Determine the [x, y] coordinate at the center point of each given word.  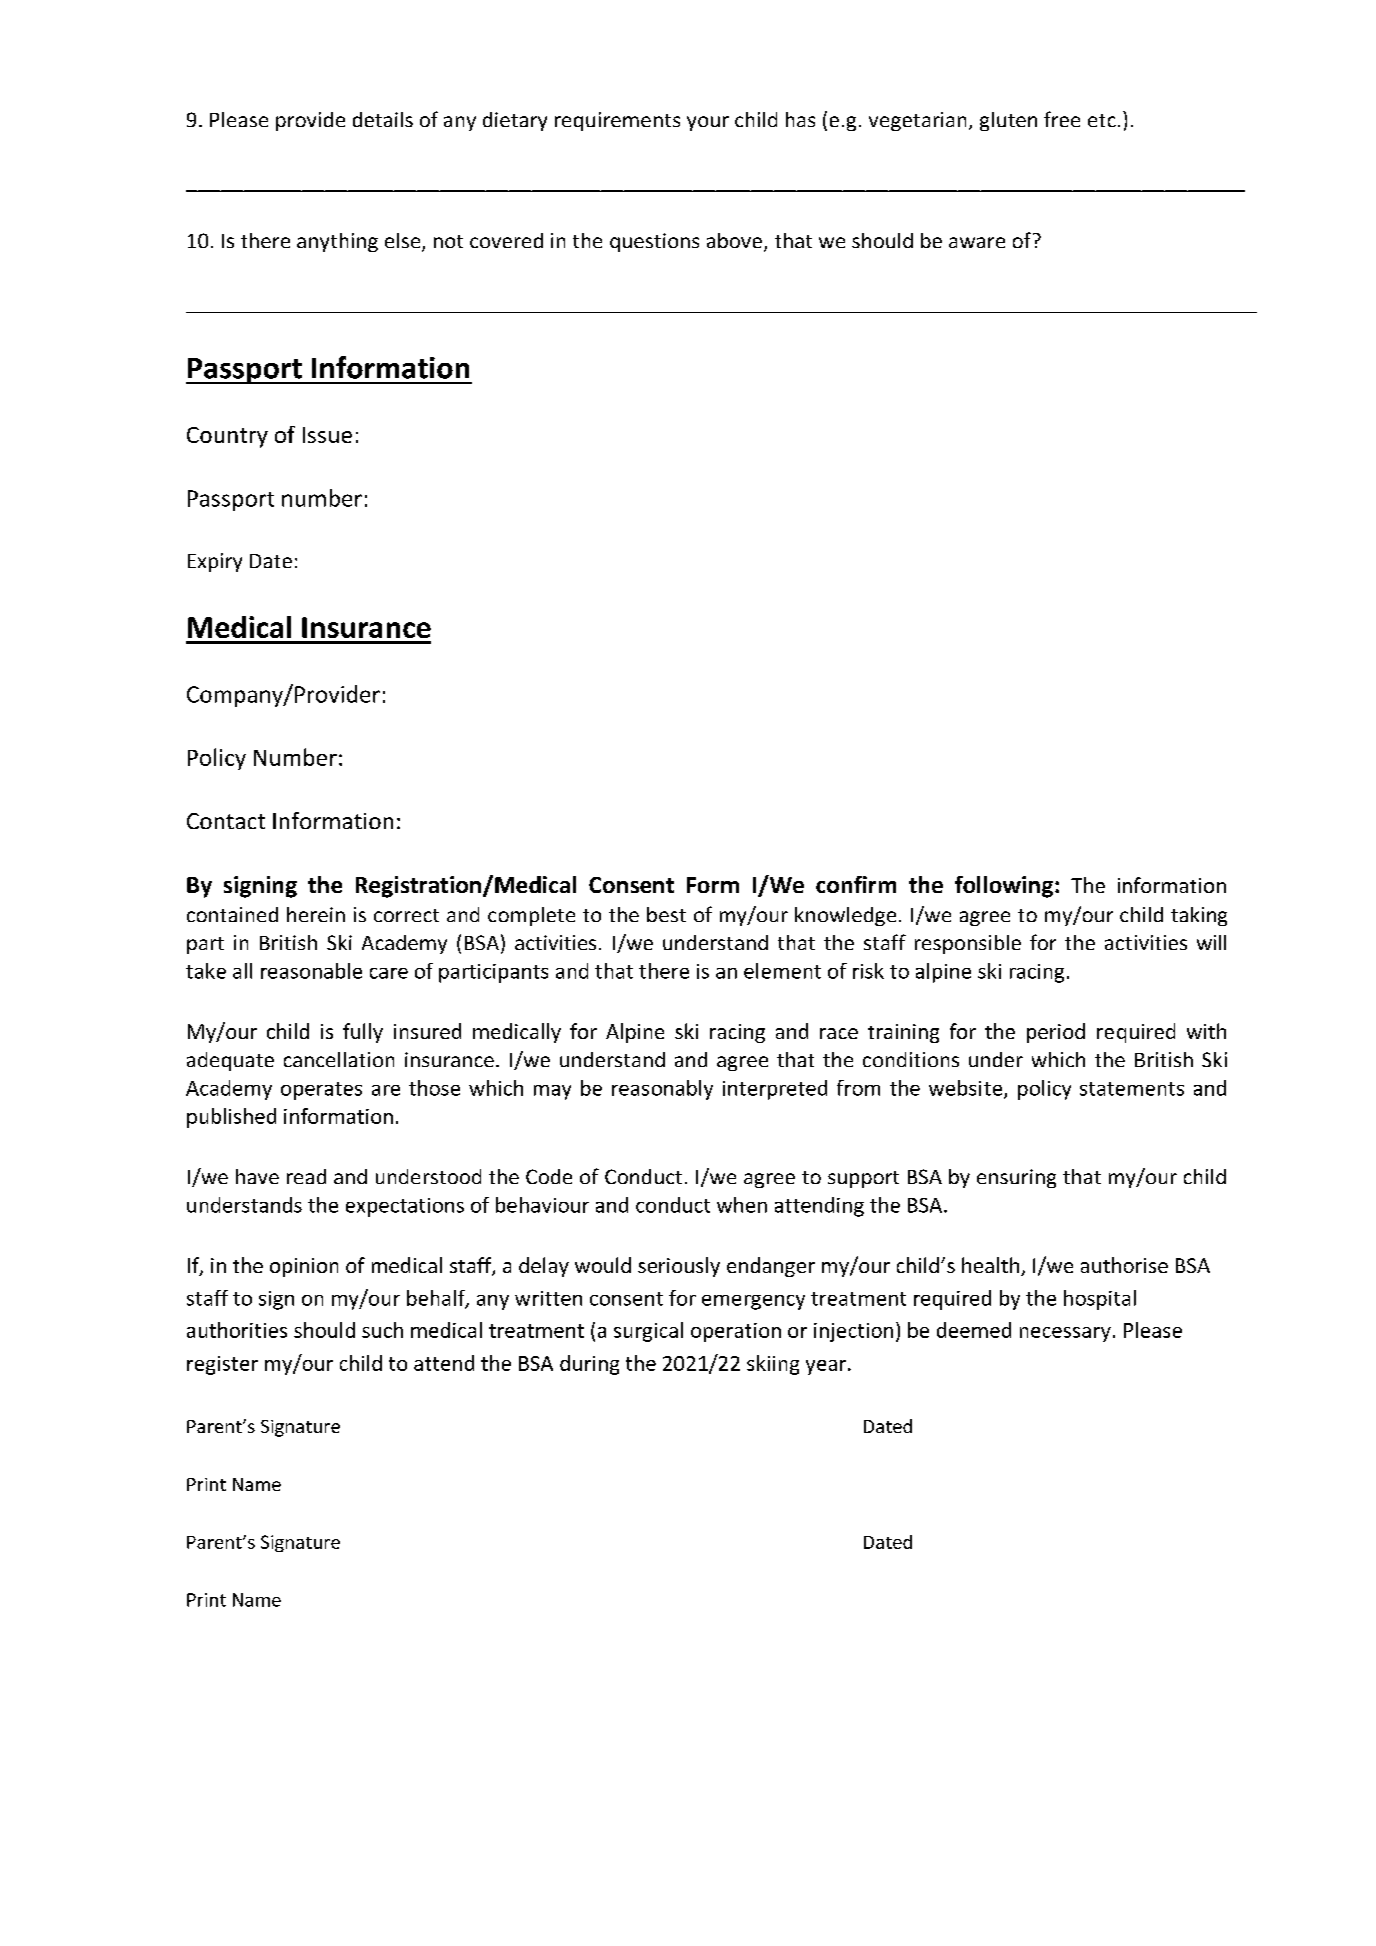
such [382, 1330]
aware [977, 242]
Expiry [215, 562]
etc [1102, 120]
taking [1199, 916]
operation [736, 1332]
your [708, 123]
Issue [327, 435]
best [666, 914]
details [383, 119]
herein [316, 914]
